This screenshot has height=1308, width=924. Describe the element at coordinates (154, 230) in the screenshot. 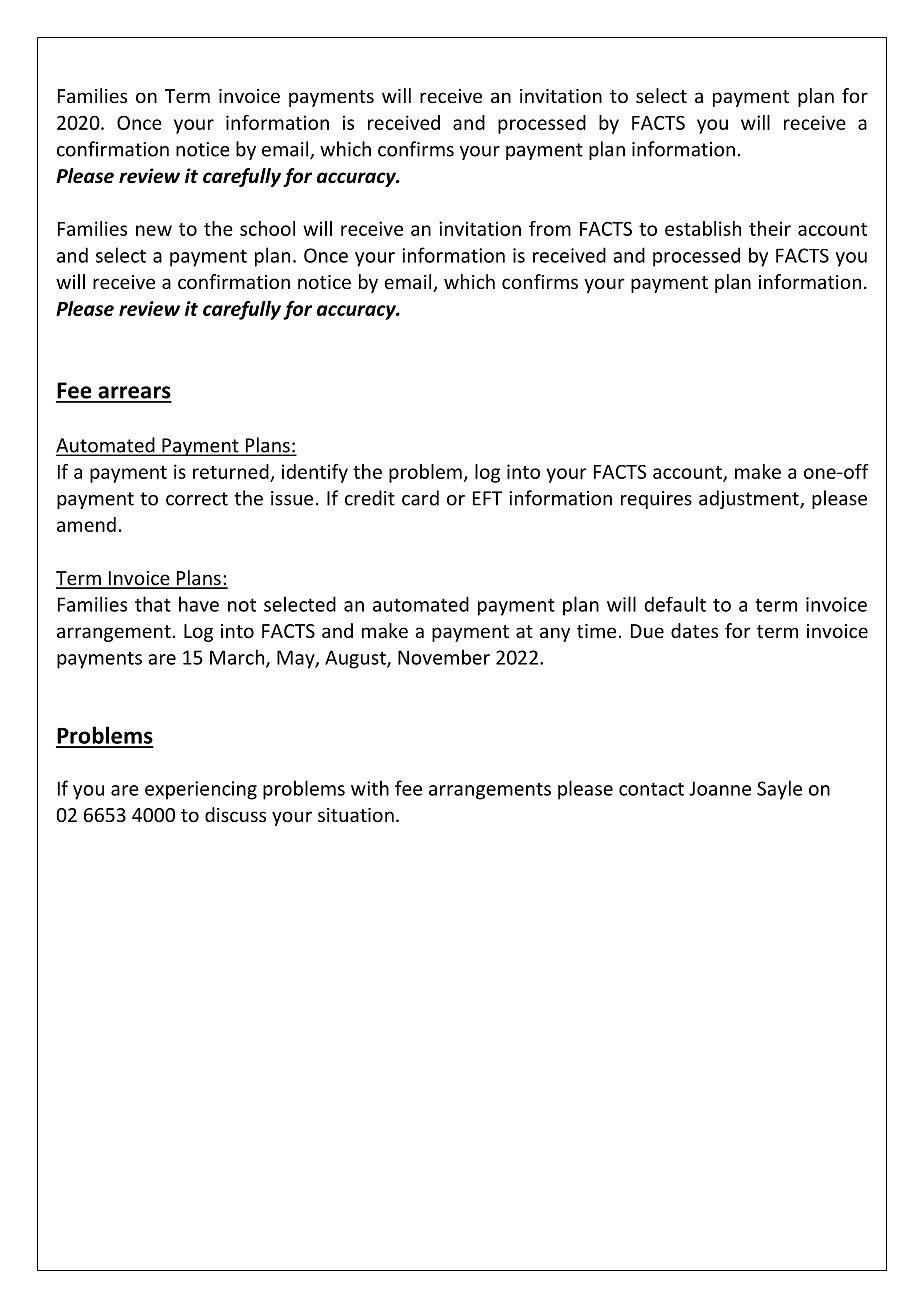

I see `new` at that location.
